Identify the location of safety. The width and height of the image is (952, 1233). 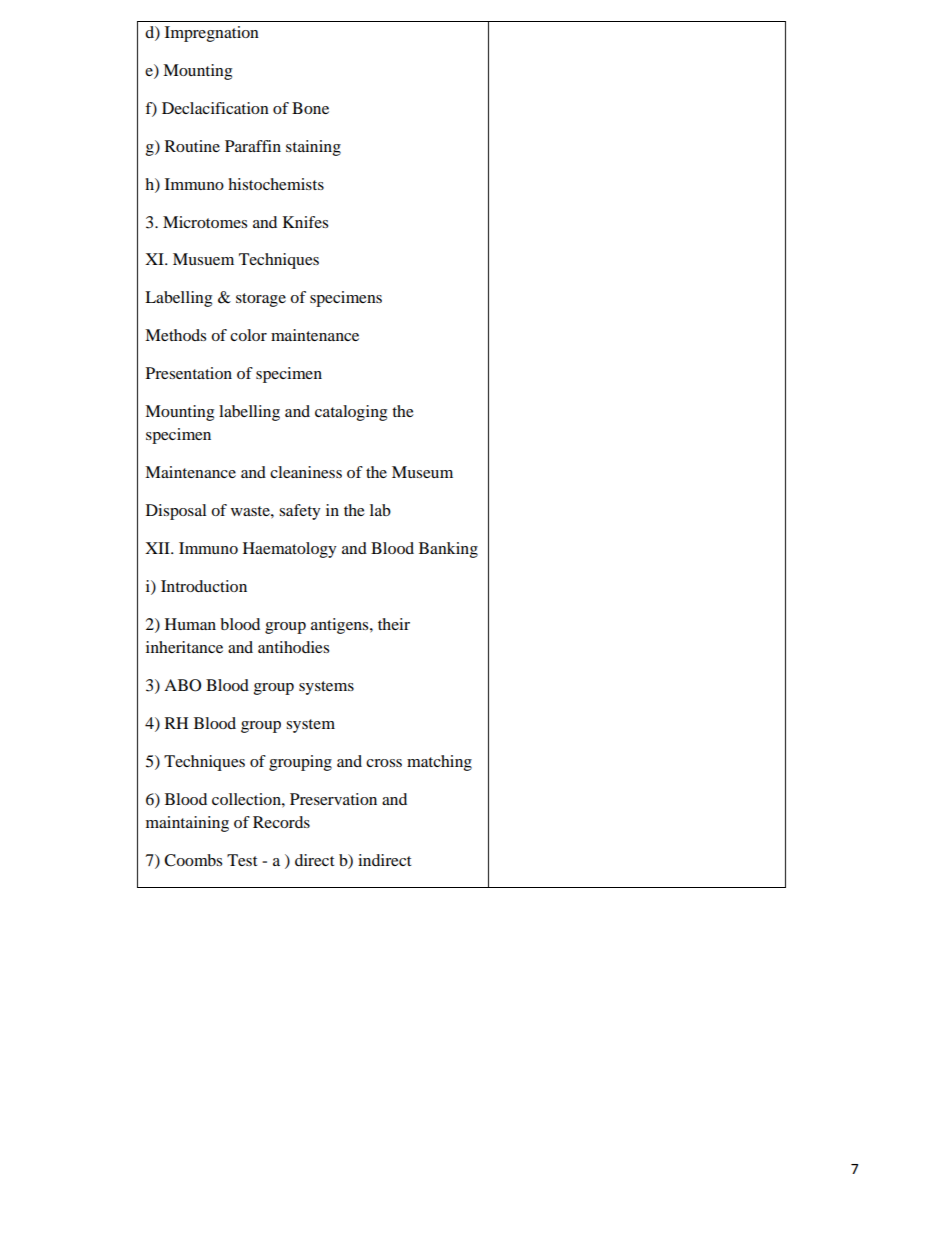
(299, 512).
